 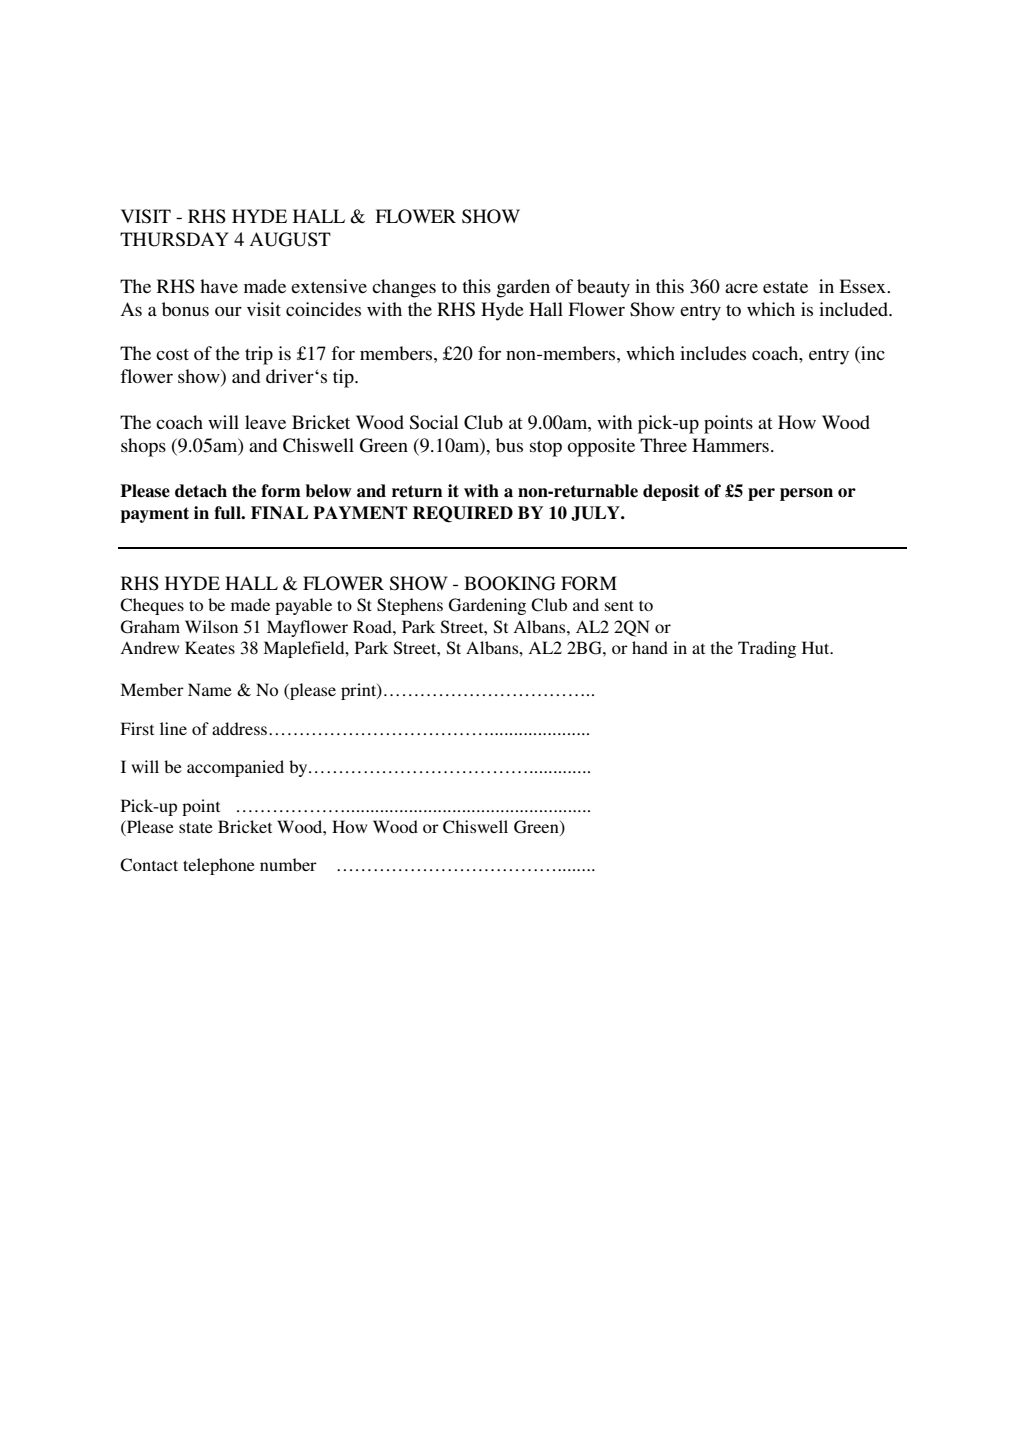 What do you see at coordinates (510, 583) in the page?
I see `BOOKING` at bounding box center [510, 583].
